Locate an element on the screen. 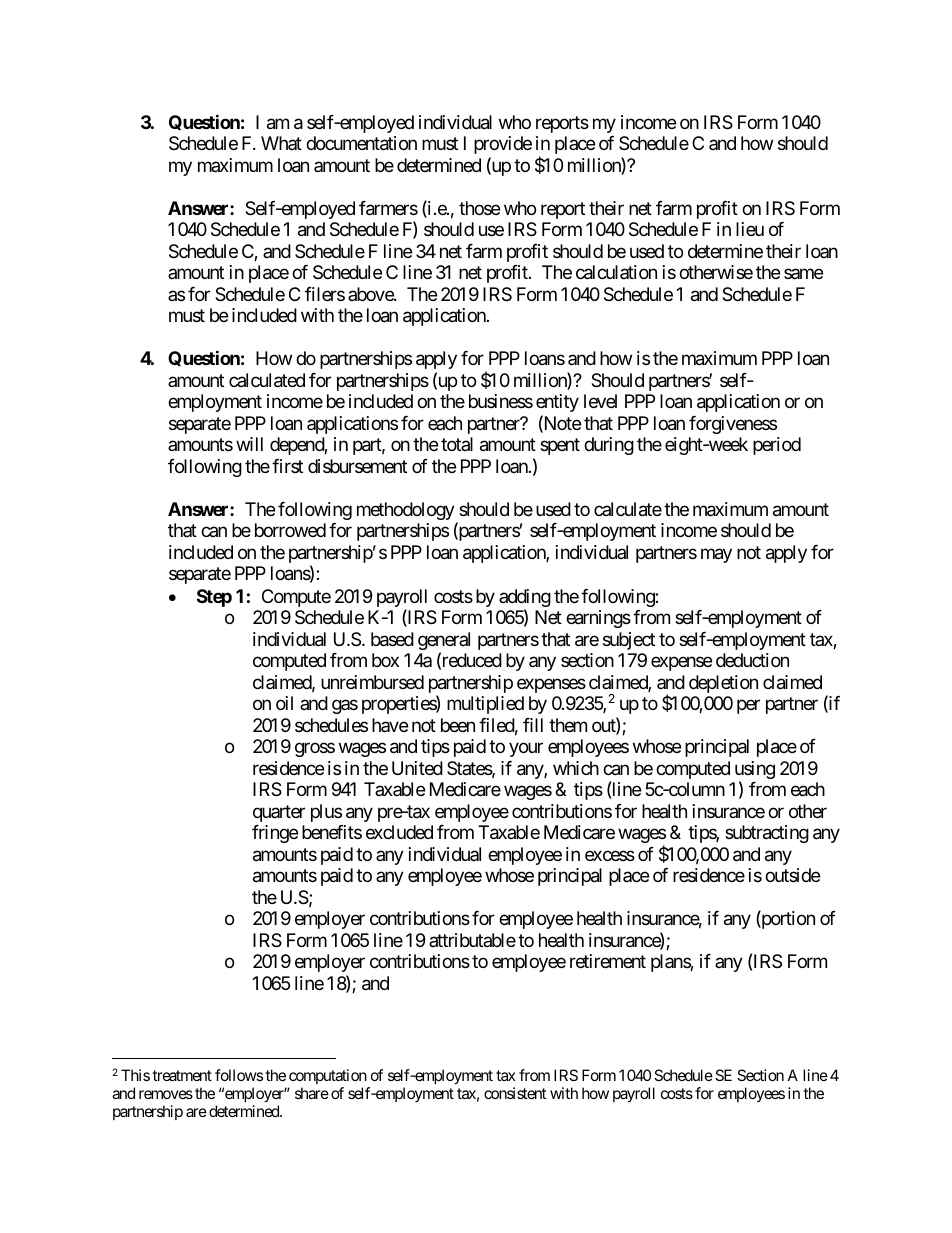 Image resolution: width=952 pixels, height=1233 pixels. those is located at coordinates (479, 208).
